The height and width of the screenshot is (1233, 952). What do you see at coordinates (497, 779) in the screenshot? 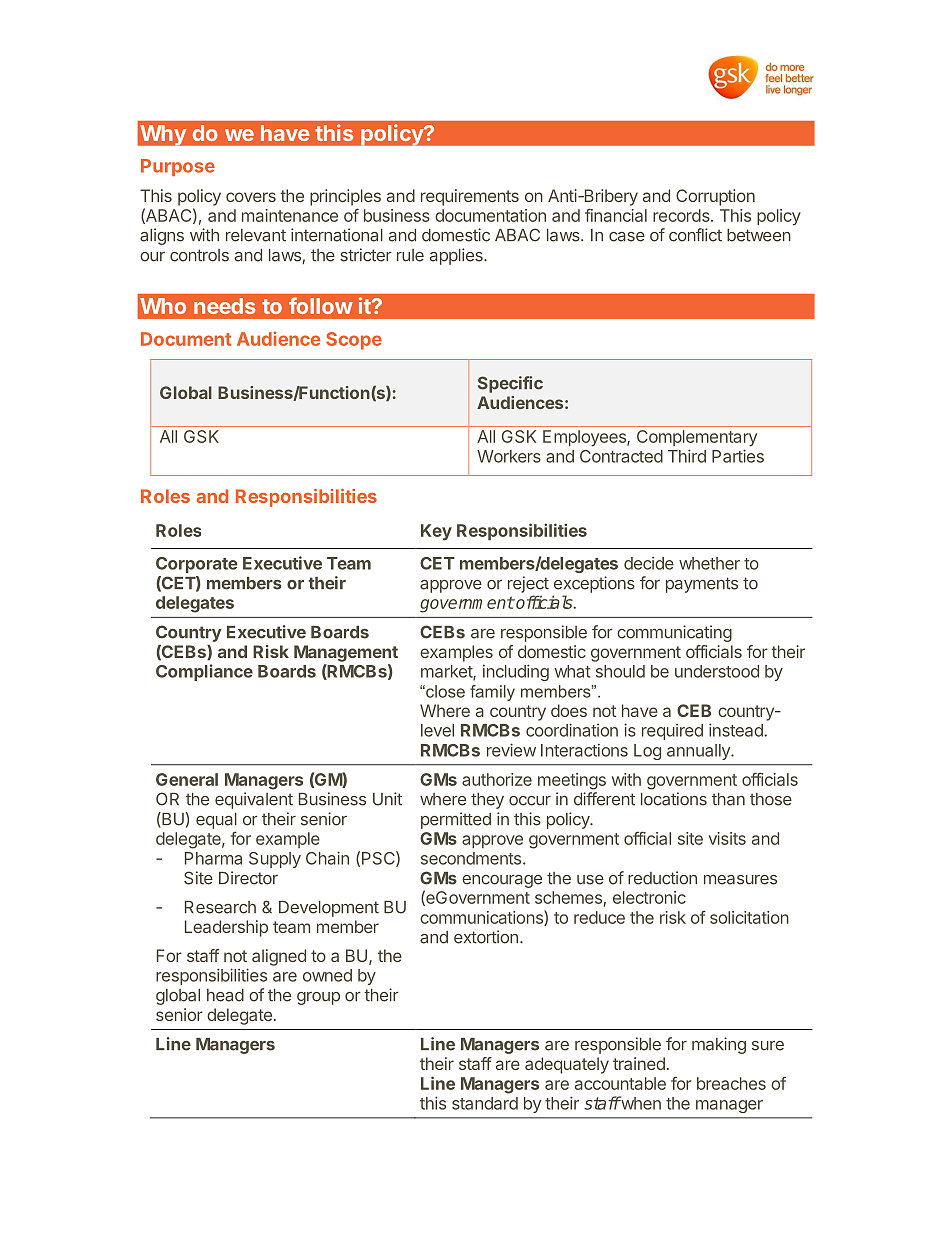
I see `authorize` at bounding box center [497, 779].
